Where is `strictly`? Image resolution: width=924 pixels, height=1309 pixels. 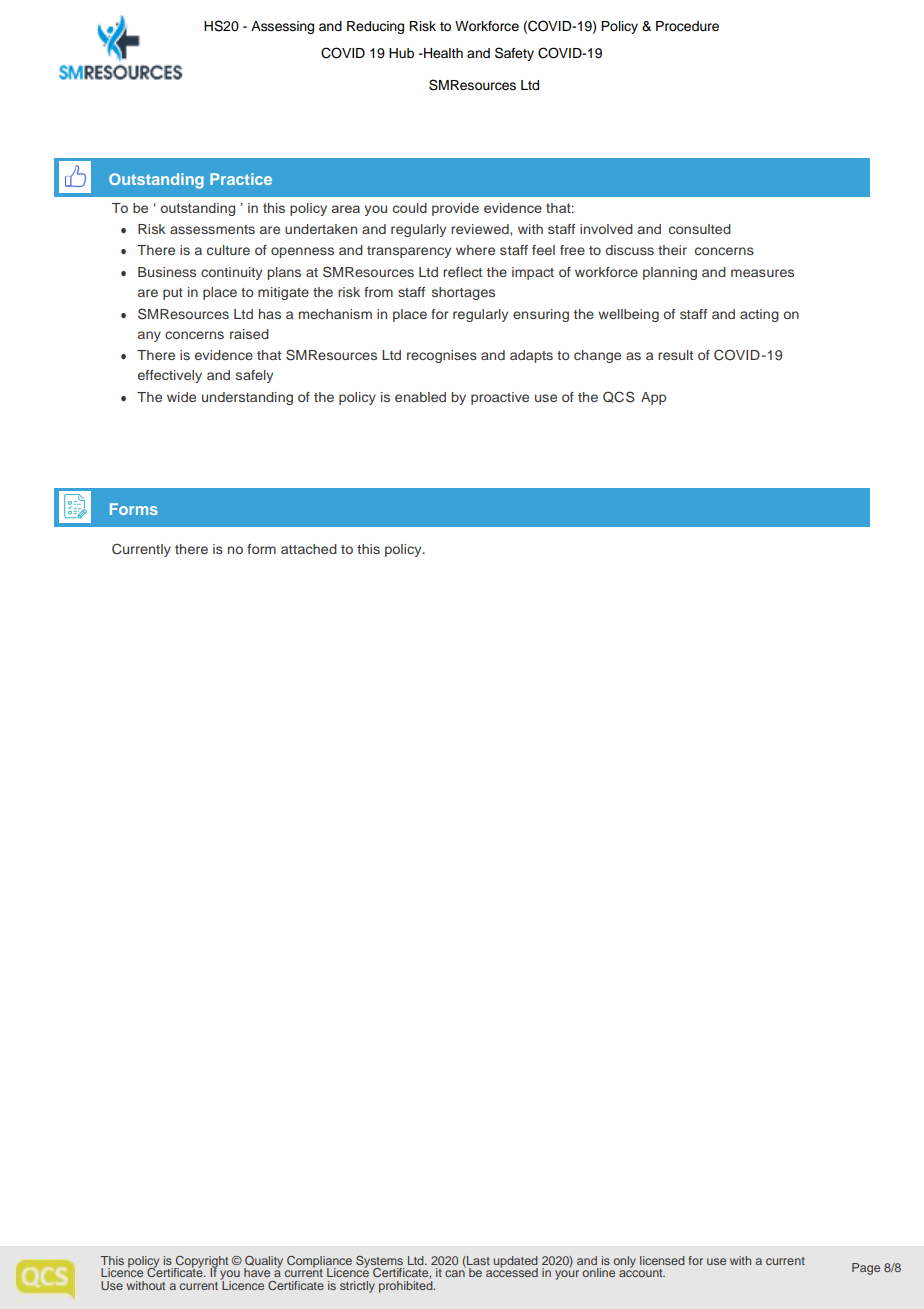
strictly is located at coordinates (357, 1287).
